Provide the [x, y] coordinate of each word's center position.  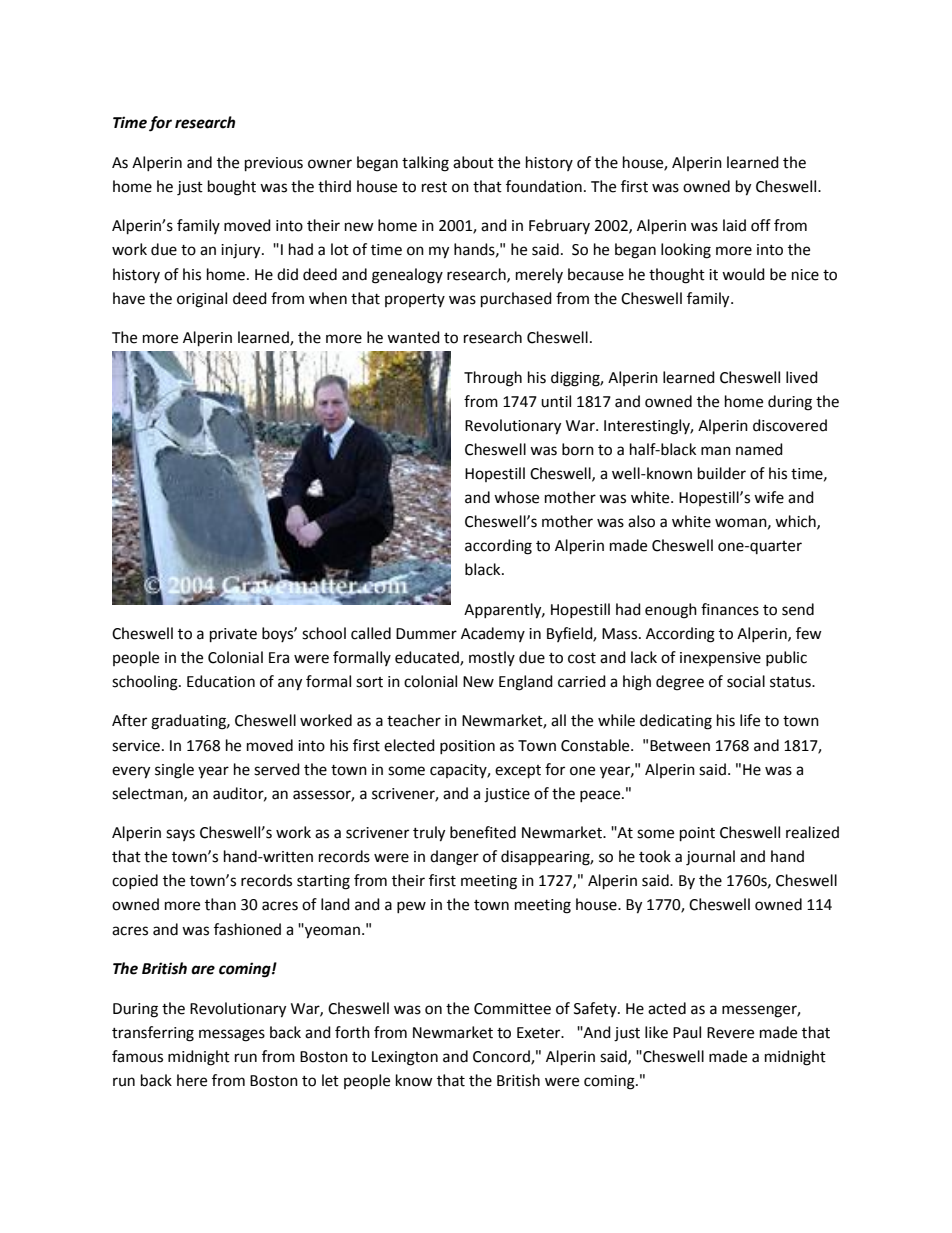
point [697, 834]
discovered [790, 425]
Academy [493, 634]
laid [734, 225]
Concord [502, 1057]
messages [232, 1035]
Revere [730, 1033]
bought [232, 188]
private [233, 635]
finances [730, 609]
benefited [483, 832]
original [202, 300]
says [180, 835]
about [473, 162]
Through [493, 379]
